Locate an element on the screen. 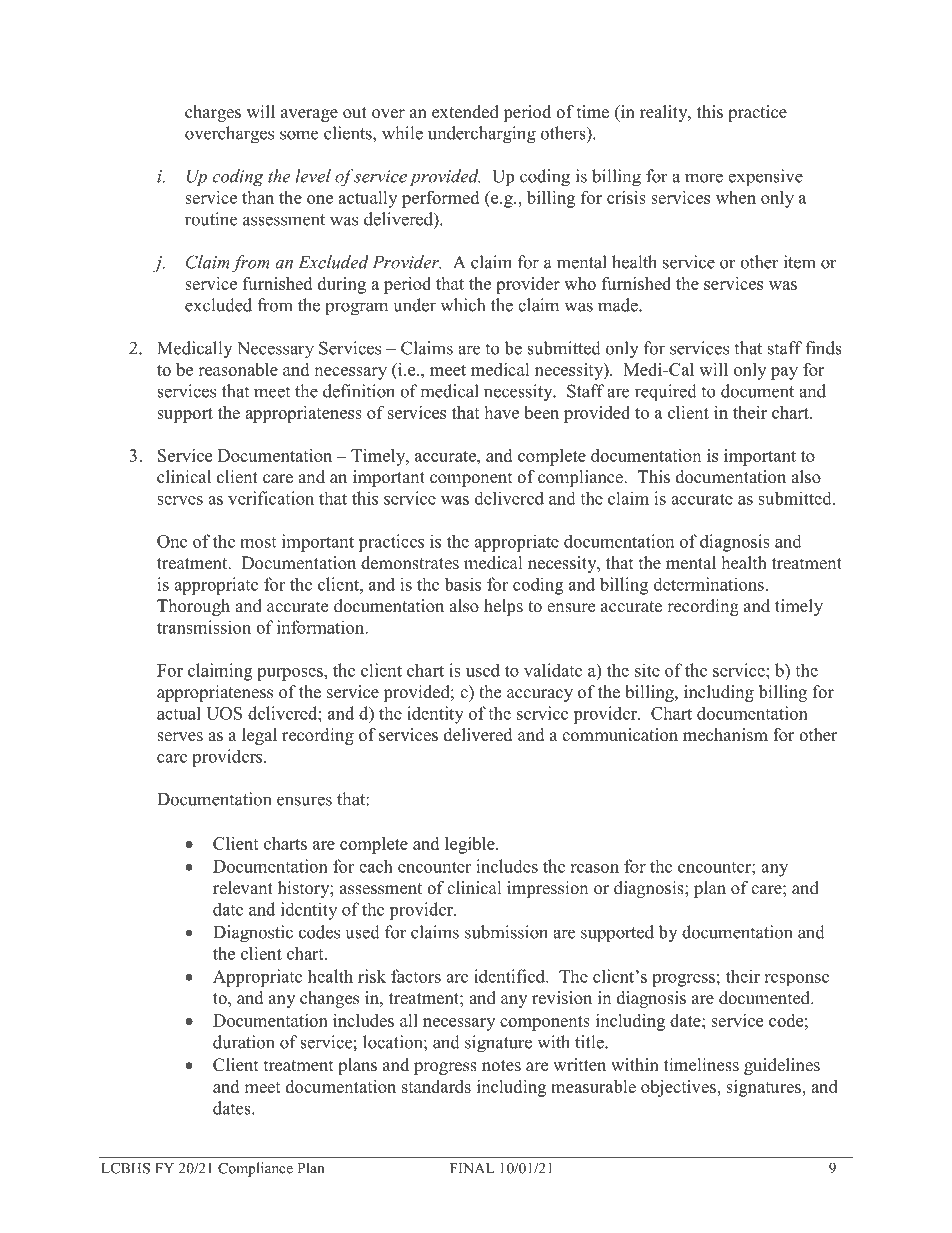  expensive is located at coordinates (765, 178).
